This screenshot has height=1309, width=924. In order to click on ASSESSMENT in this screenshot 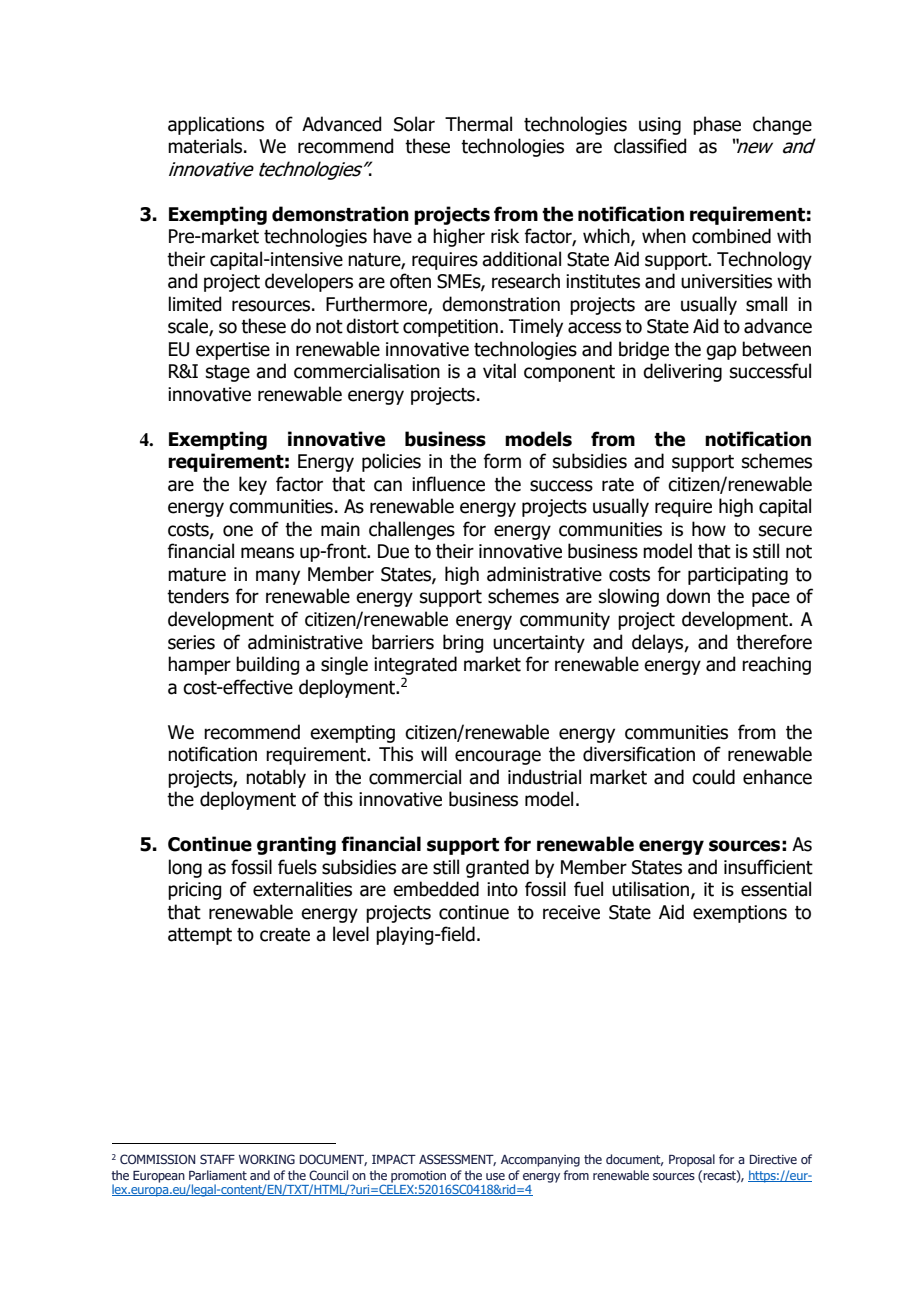, I will do `click(457, 1160)`.
